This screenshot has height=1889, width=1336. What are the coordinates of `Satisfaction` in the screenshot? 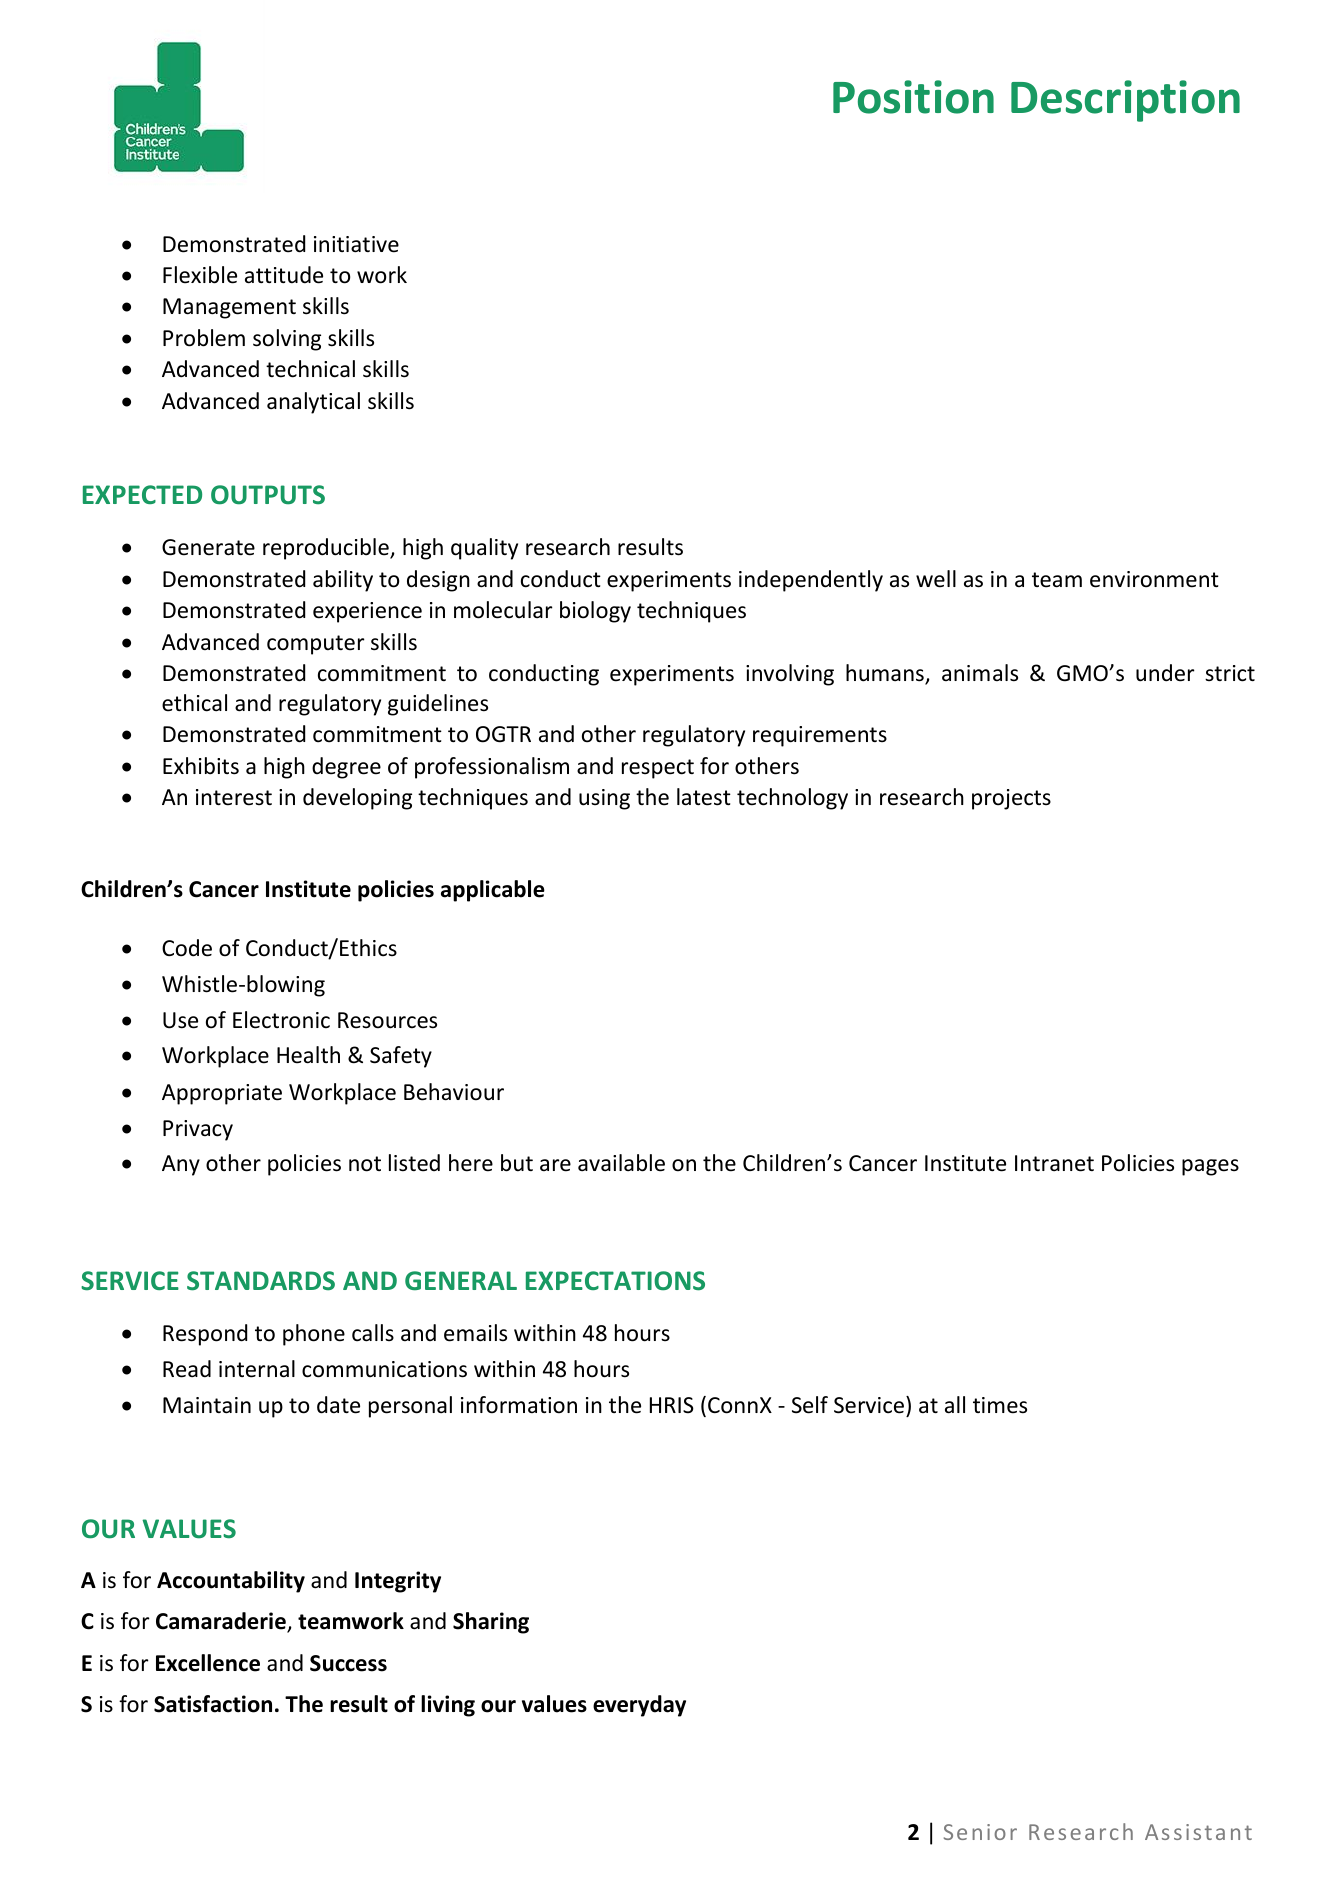 It's located at (213, 1704).
